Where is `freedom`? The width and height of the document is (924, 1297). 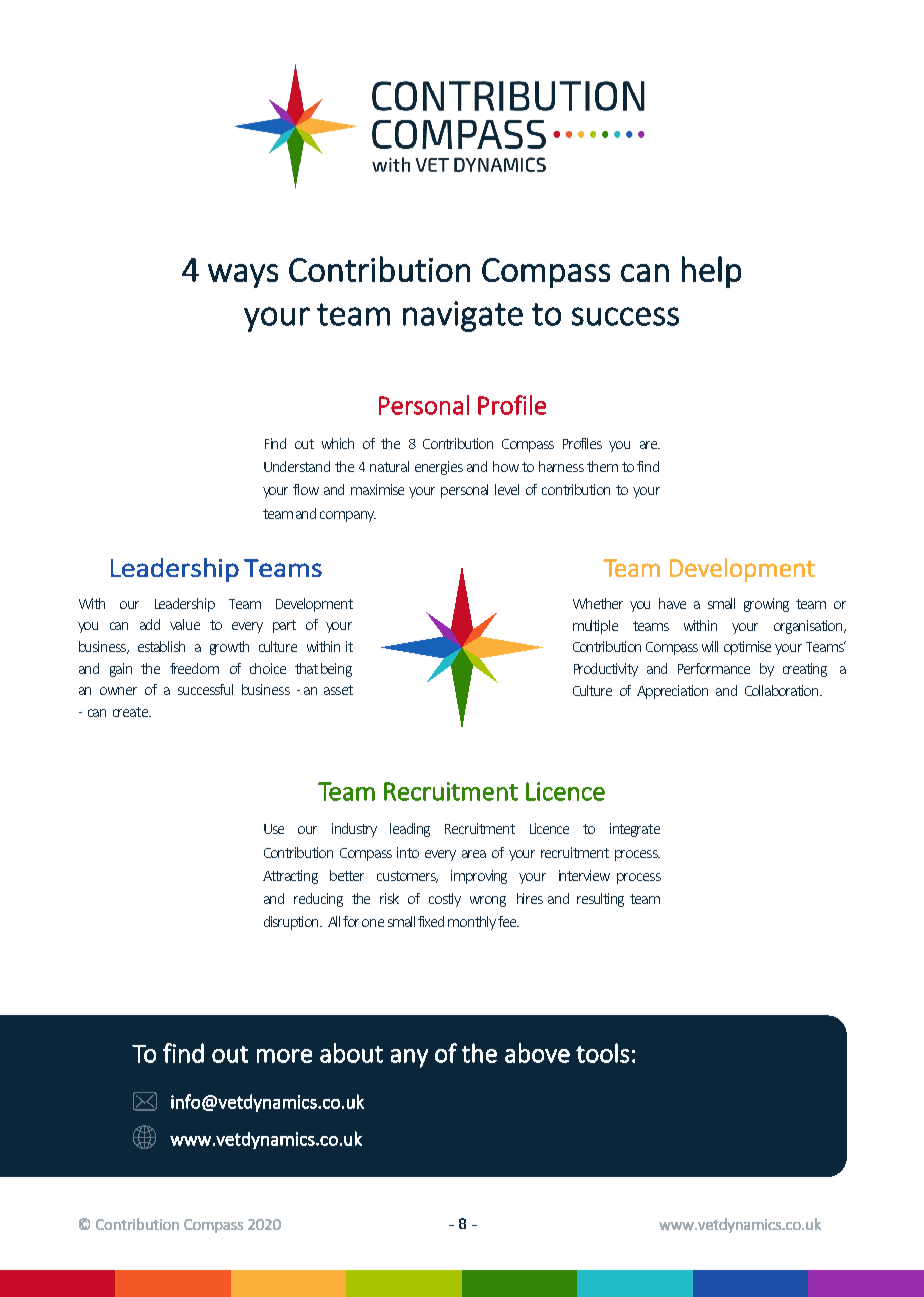 freedom is located at coordinates (194, 668).
